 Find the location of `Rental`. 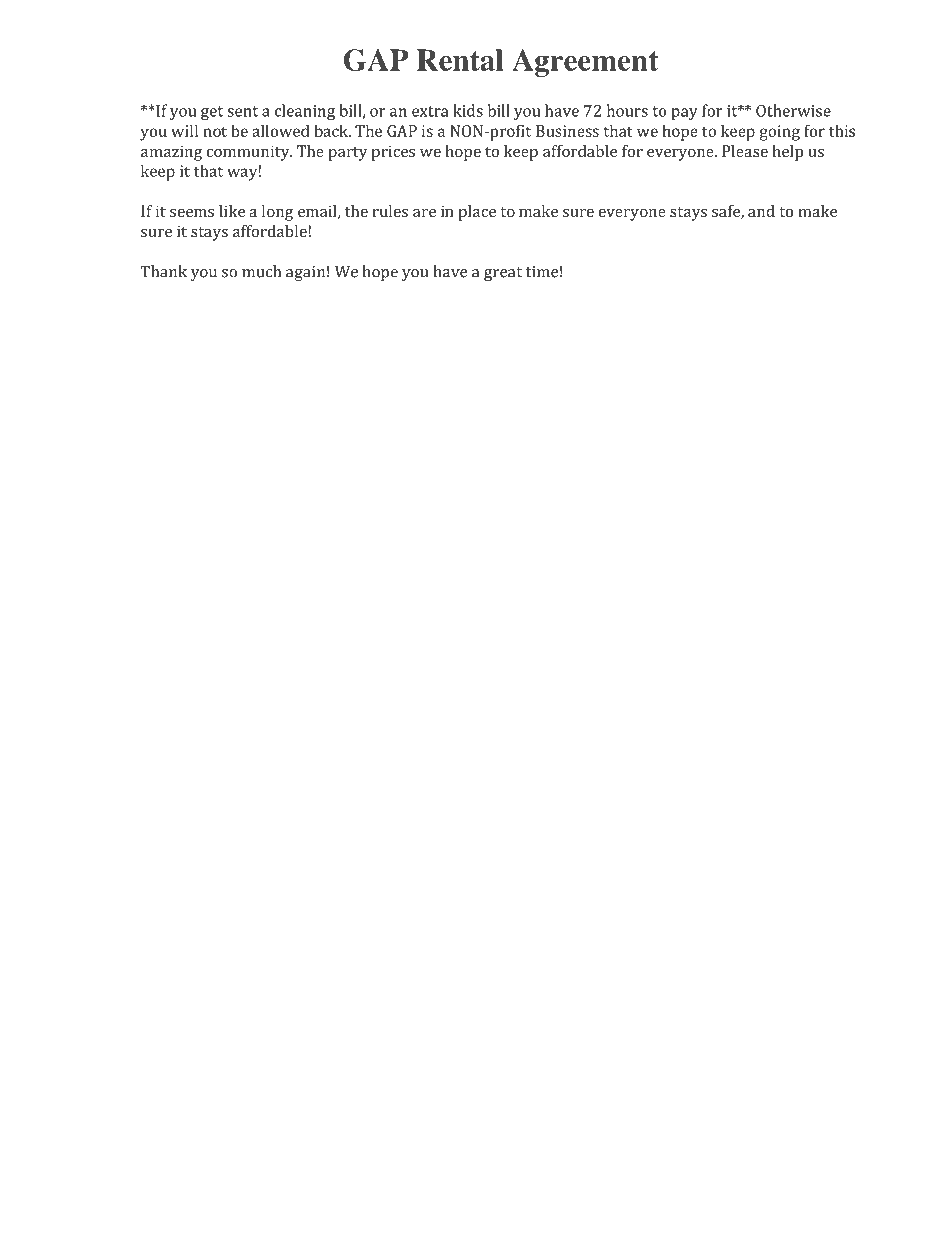

Rental is located at coordinates (460, 60).
